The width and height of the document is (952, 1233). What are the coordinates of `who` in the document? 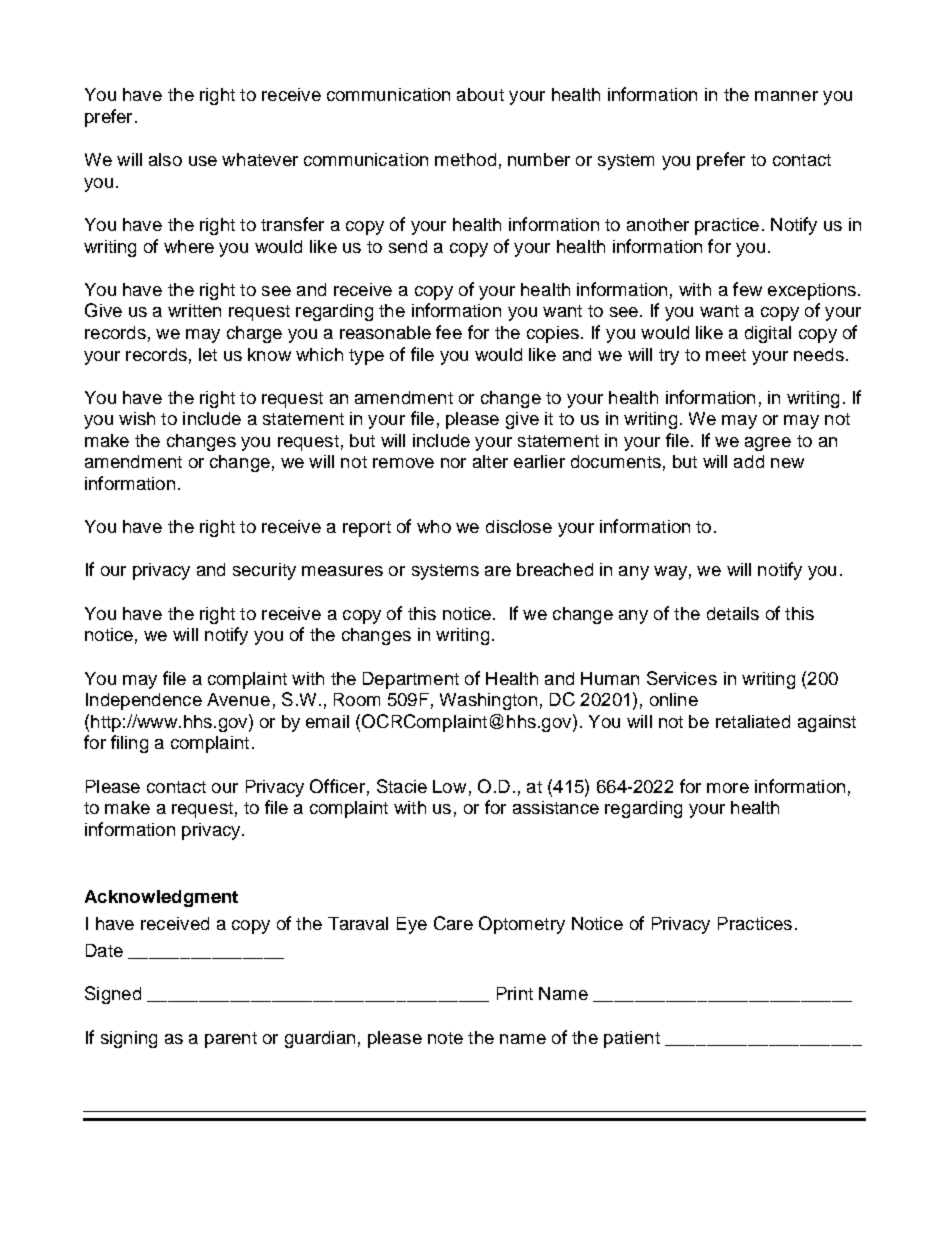 It's located at (434, 526).
